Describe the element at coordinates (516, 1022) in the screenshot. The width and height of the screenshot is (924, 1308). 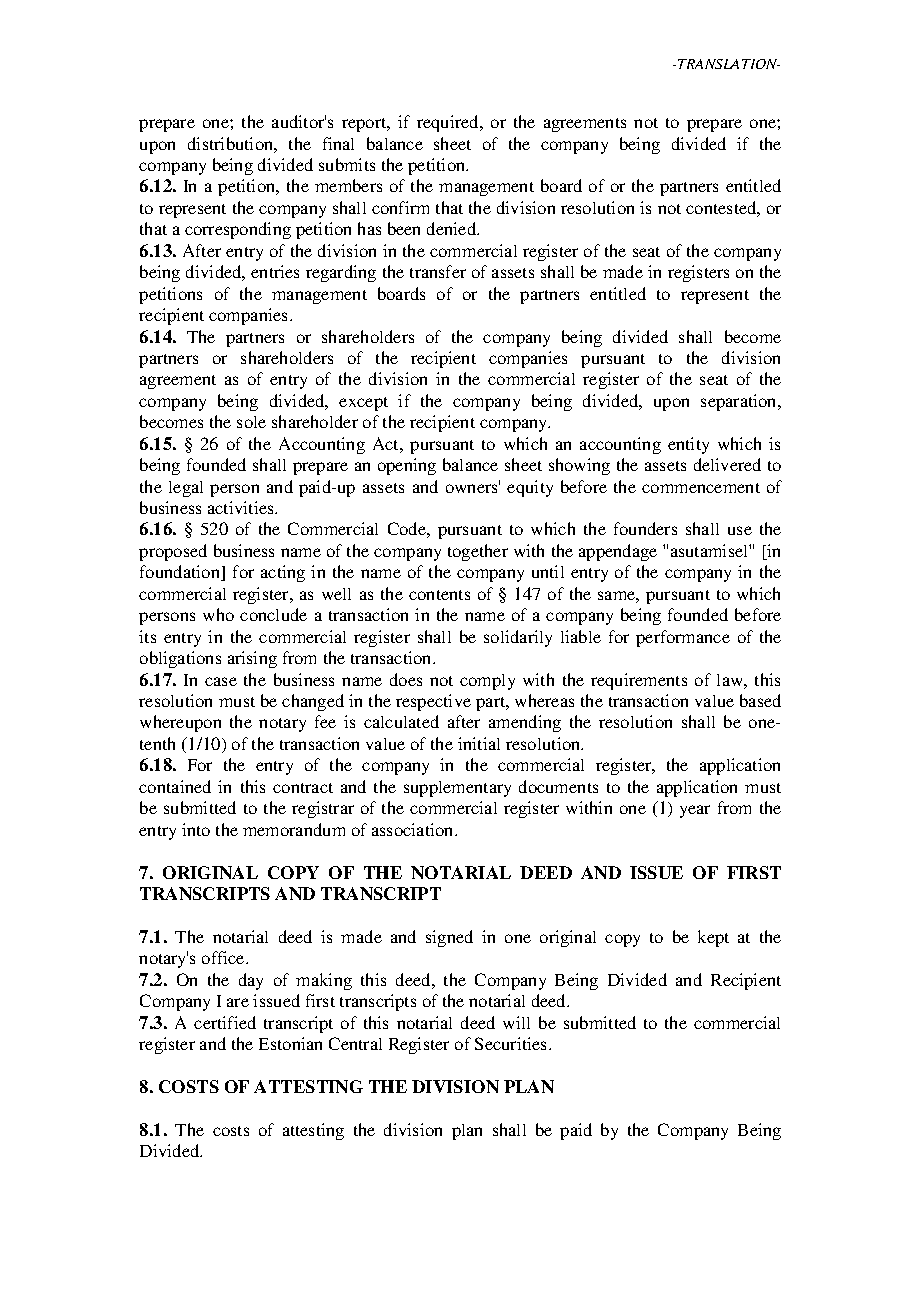
I see `will` at that location.
